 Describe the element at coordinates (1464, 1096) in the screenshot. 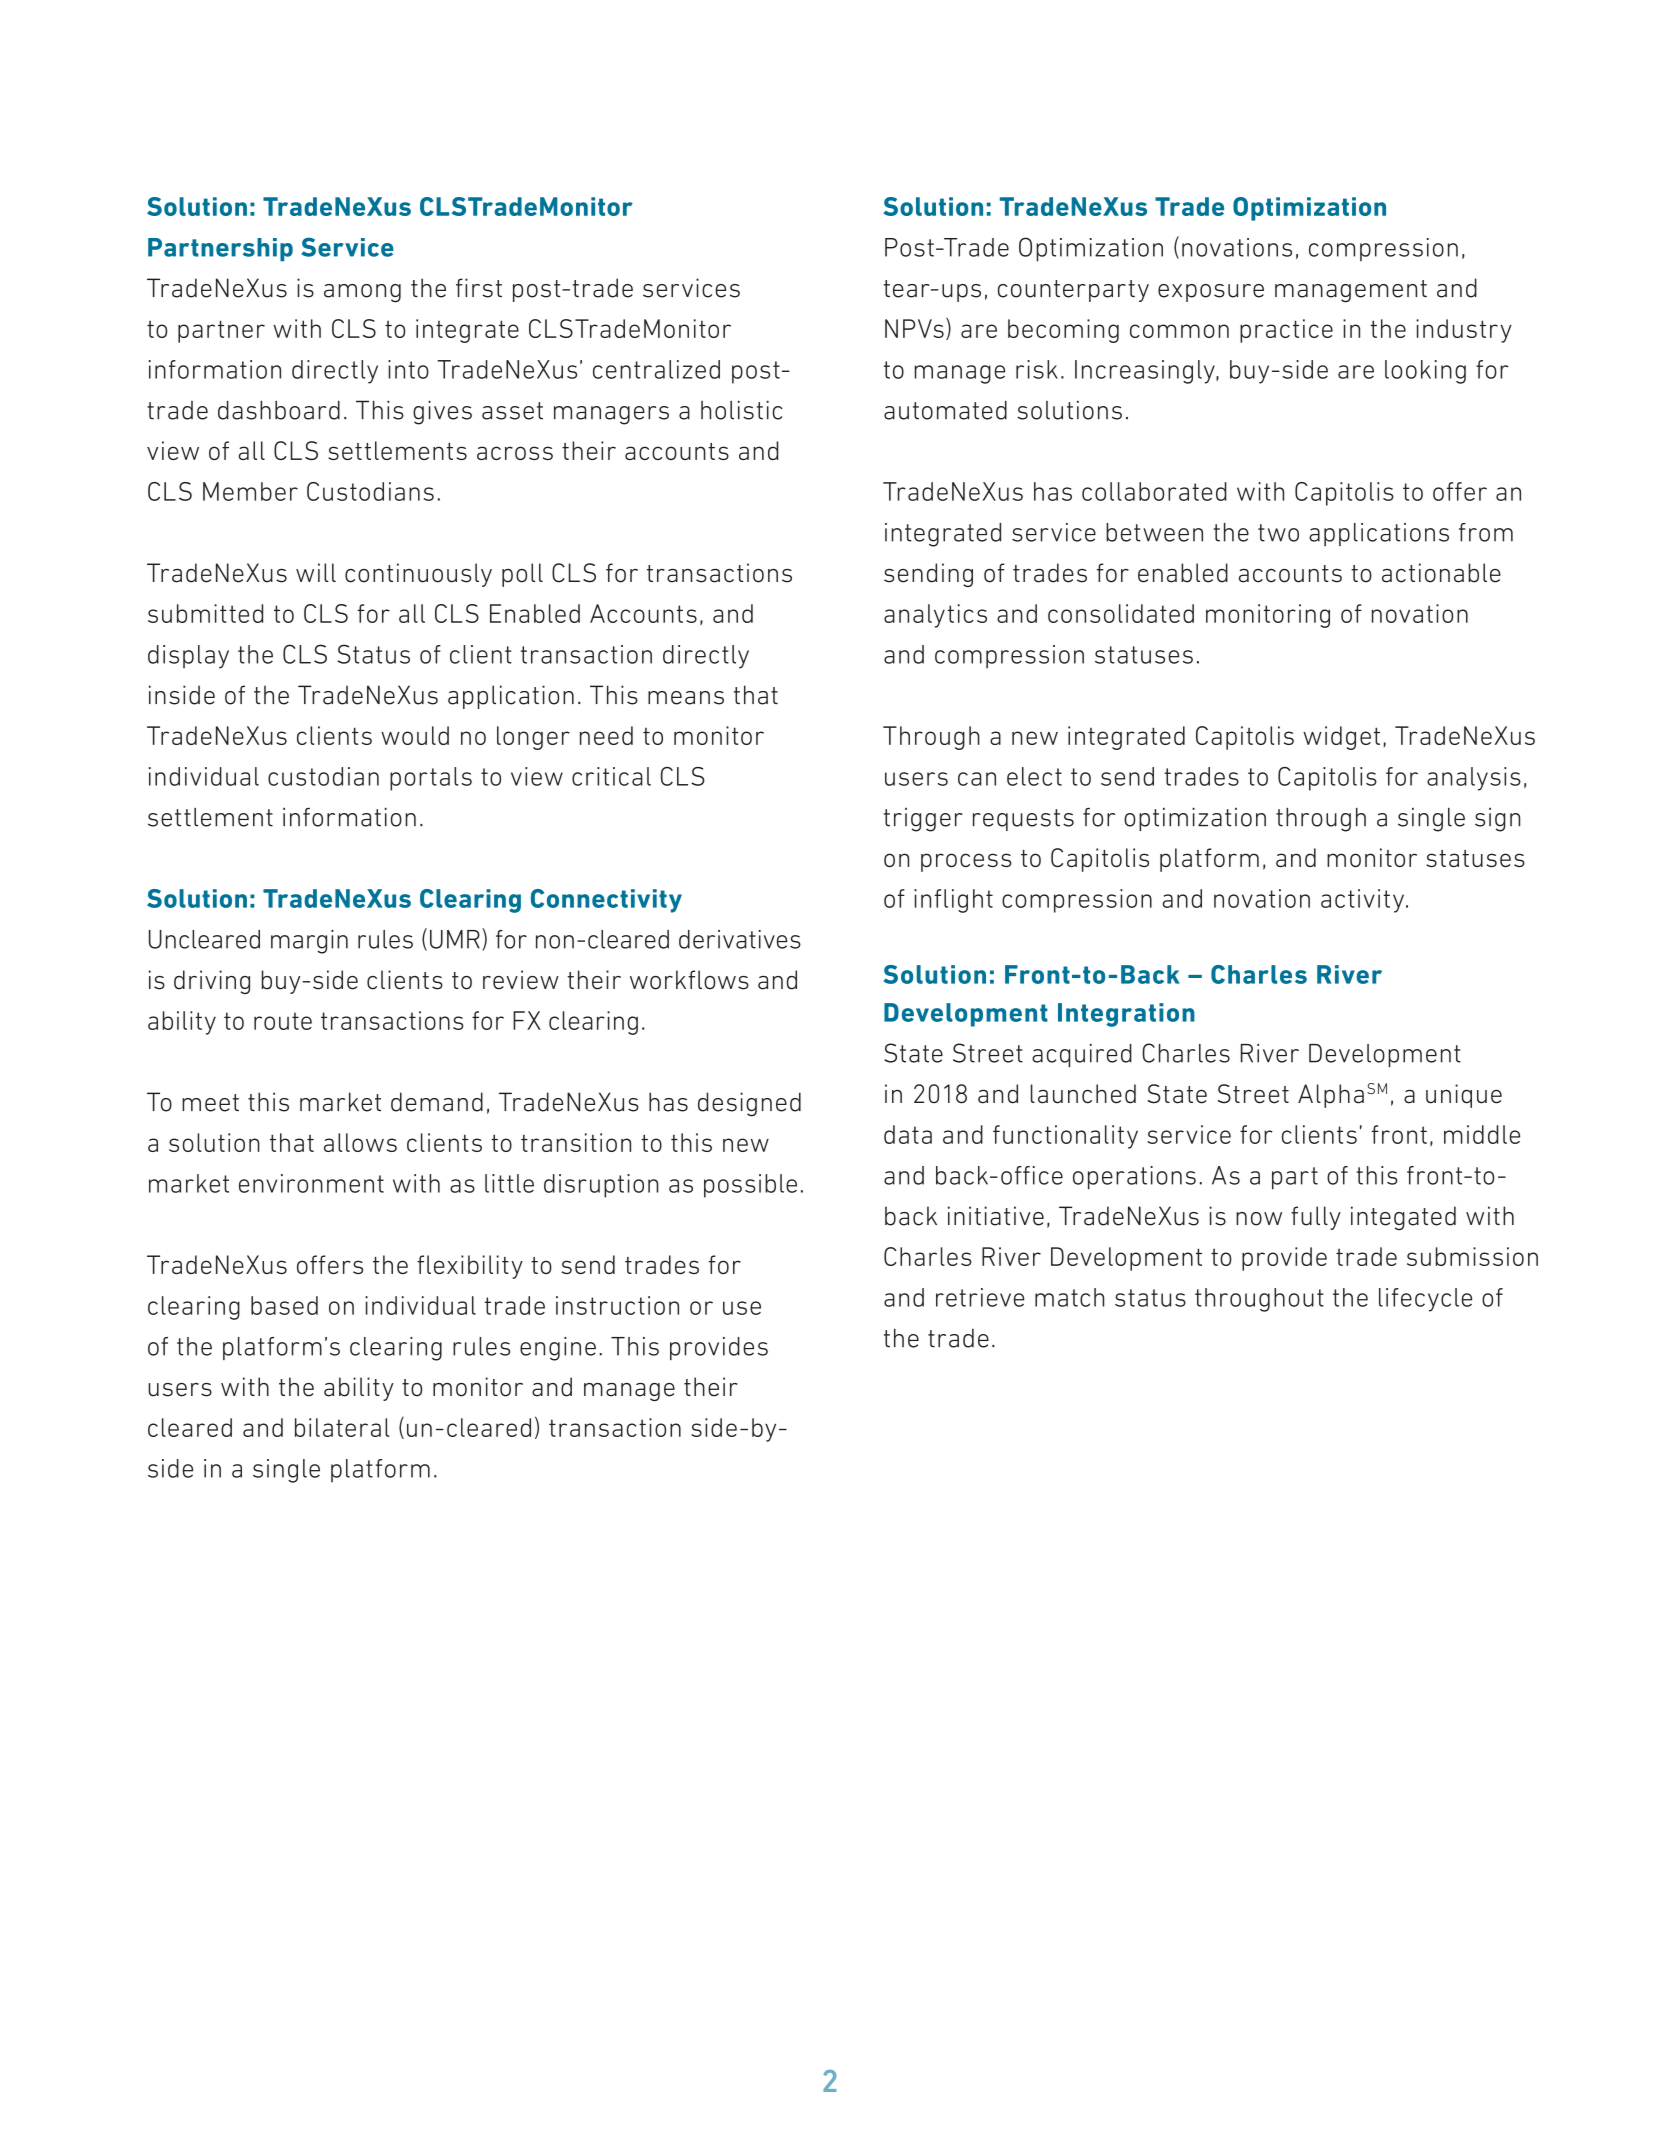

I see `unique` at that location.
